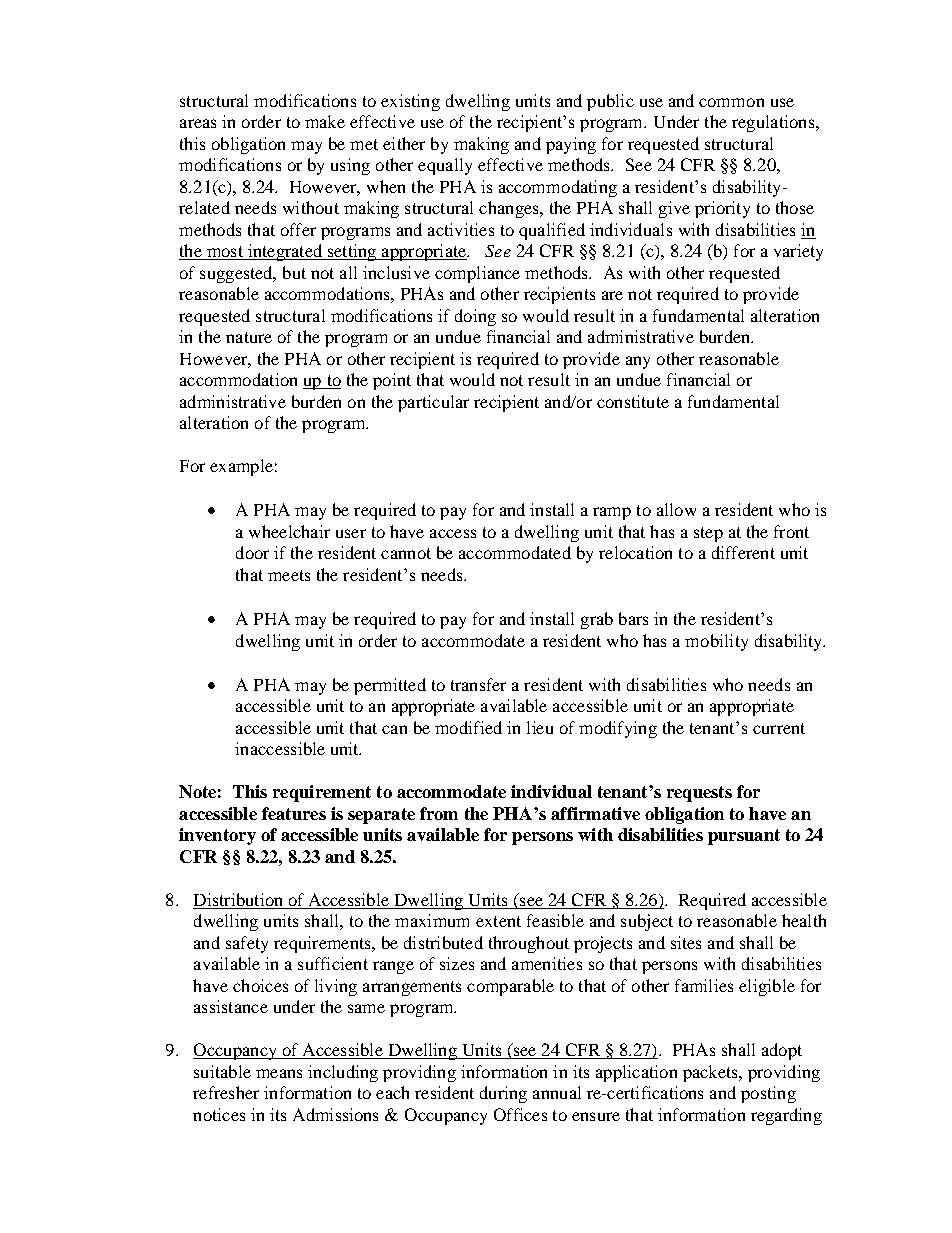 The height and width of the page is (1233, 952). What do you see at coordinates (503, 1094) in the page?
I see `during` at bounding box center [503, 1094].
